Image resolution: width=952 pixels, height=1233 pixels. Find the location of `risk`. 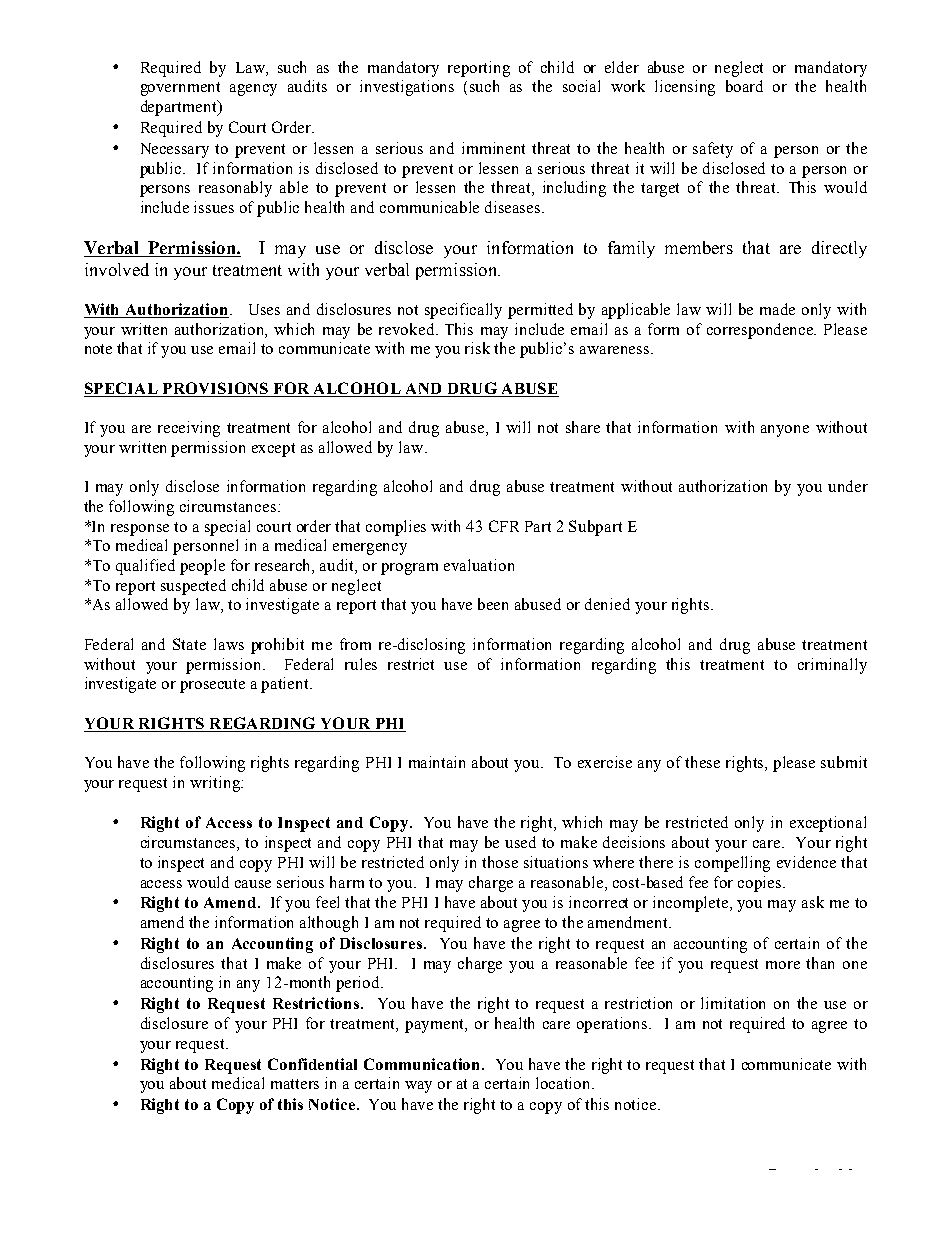

risk is located at coordinates (477, 348).
